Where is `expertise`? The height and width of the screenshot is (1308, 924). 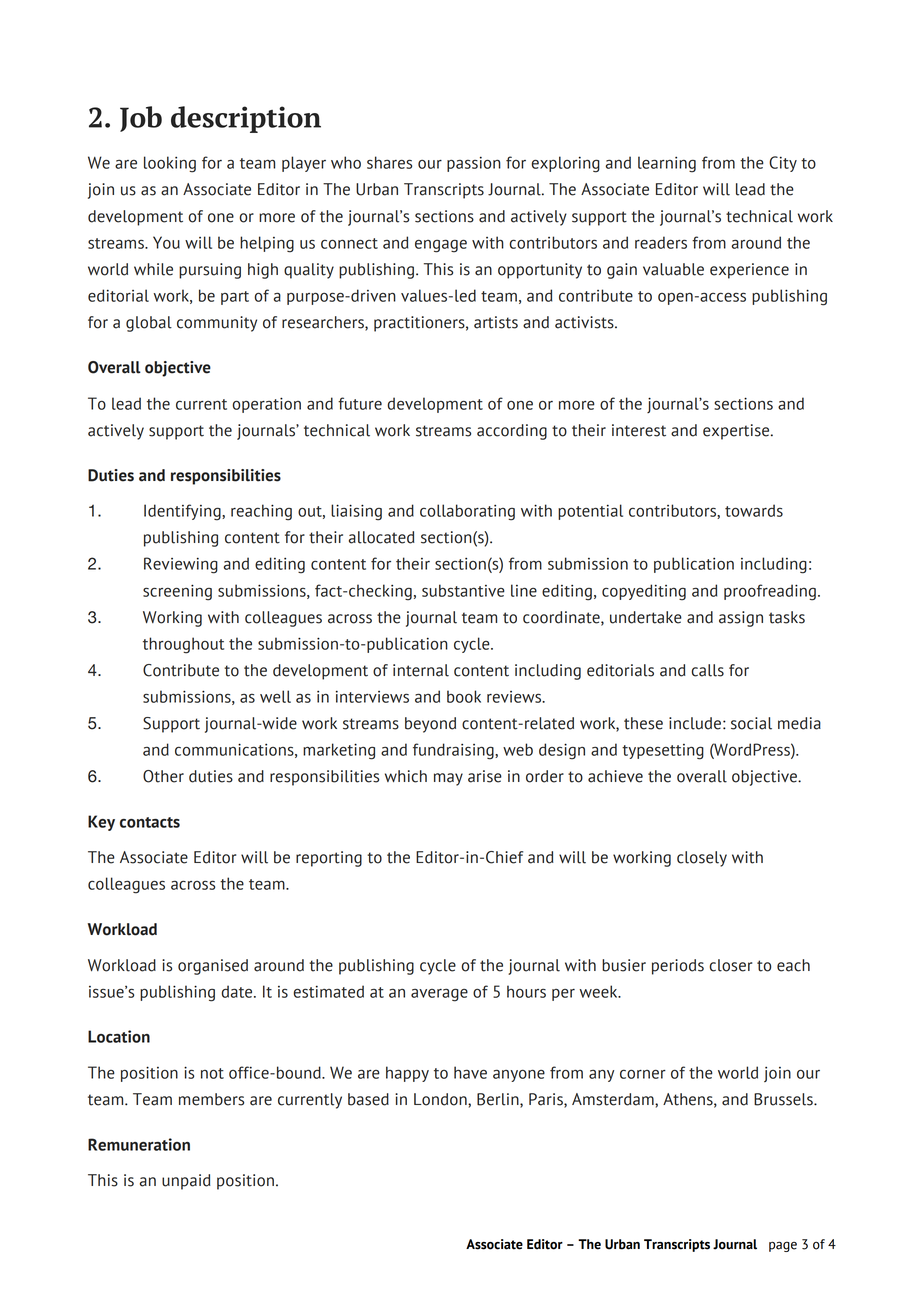 expertise is located at coordinates (737, 432).
